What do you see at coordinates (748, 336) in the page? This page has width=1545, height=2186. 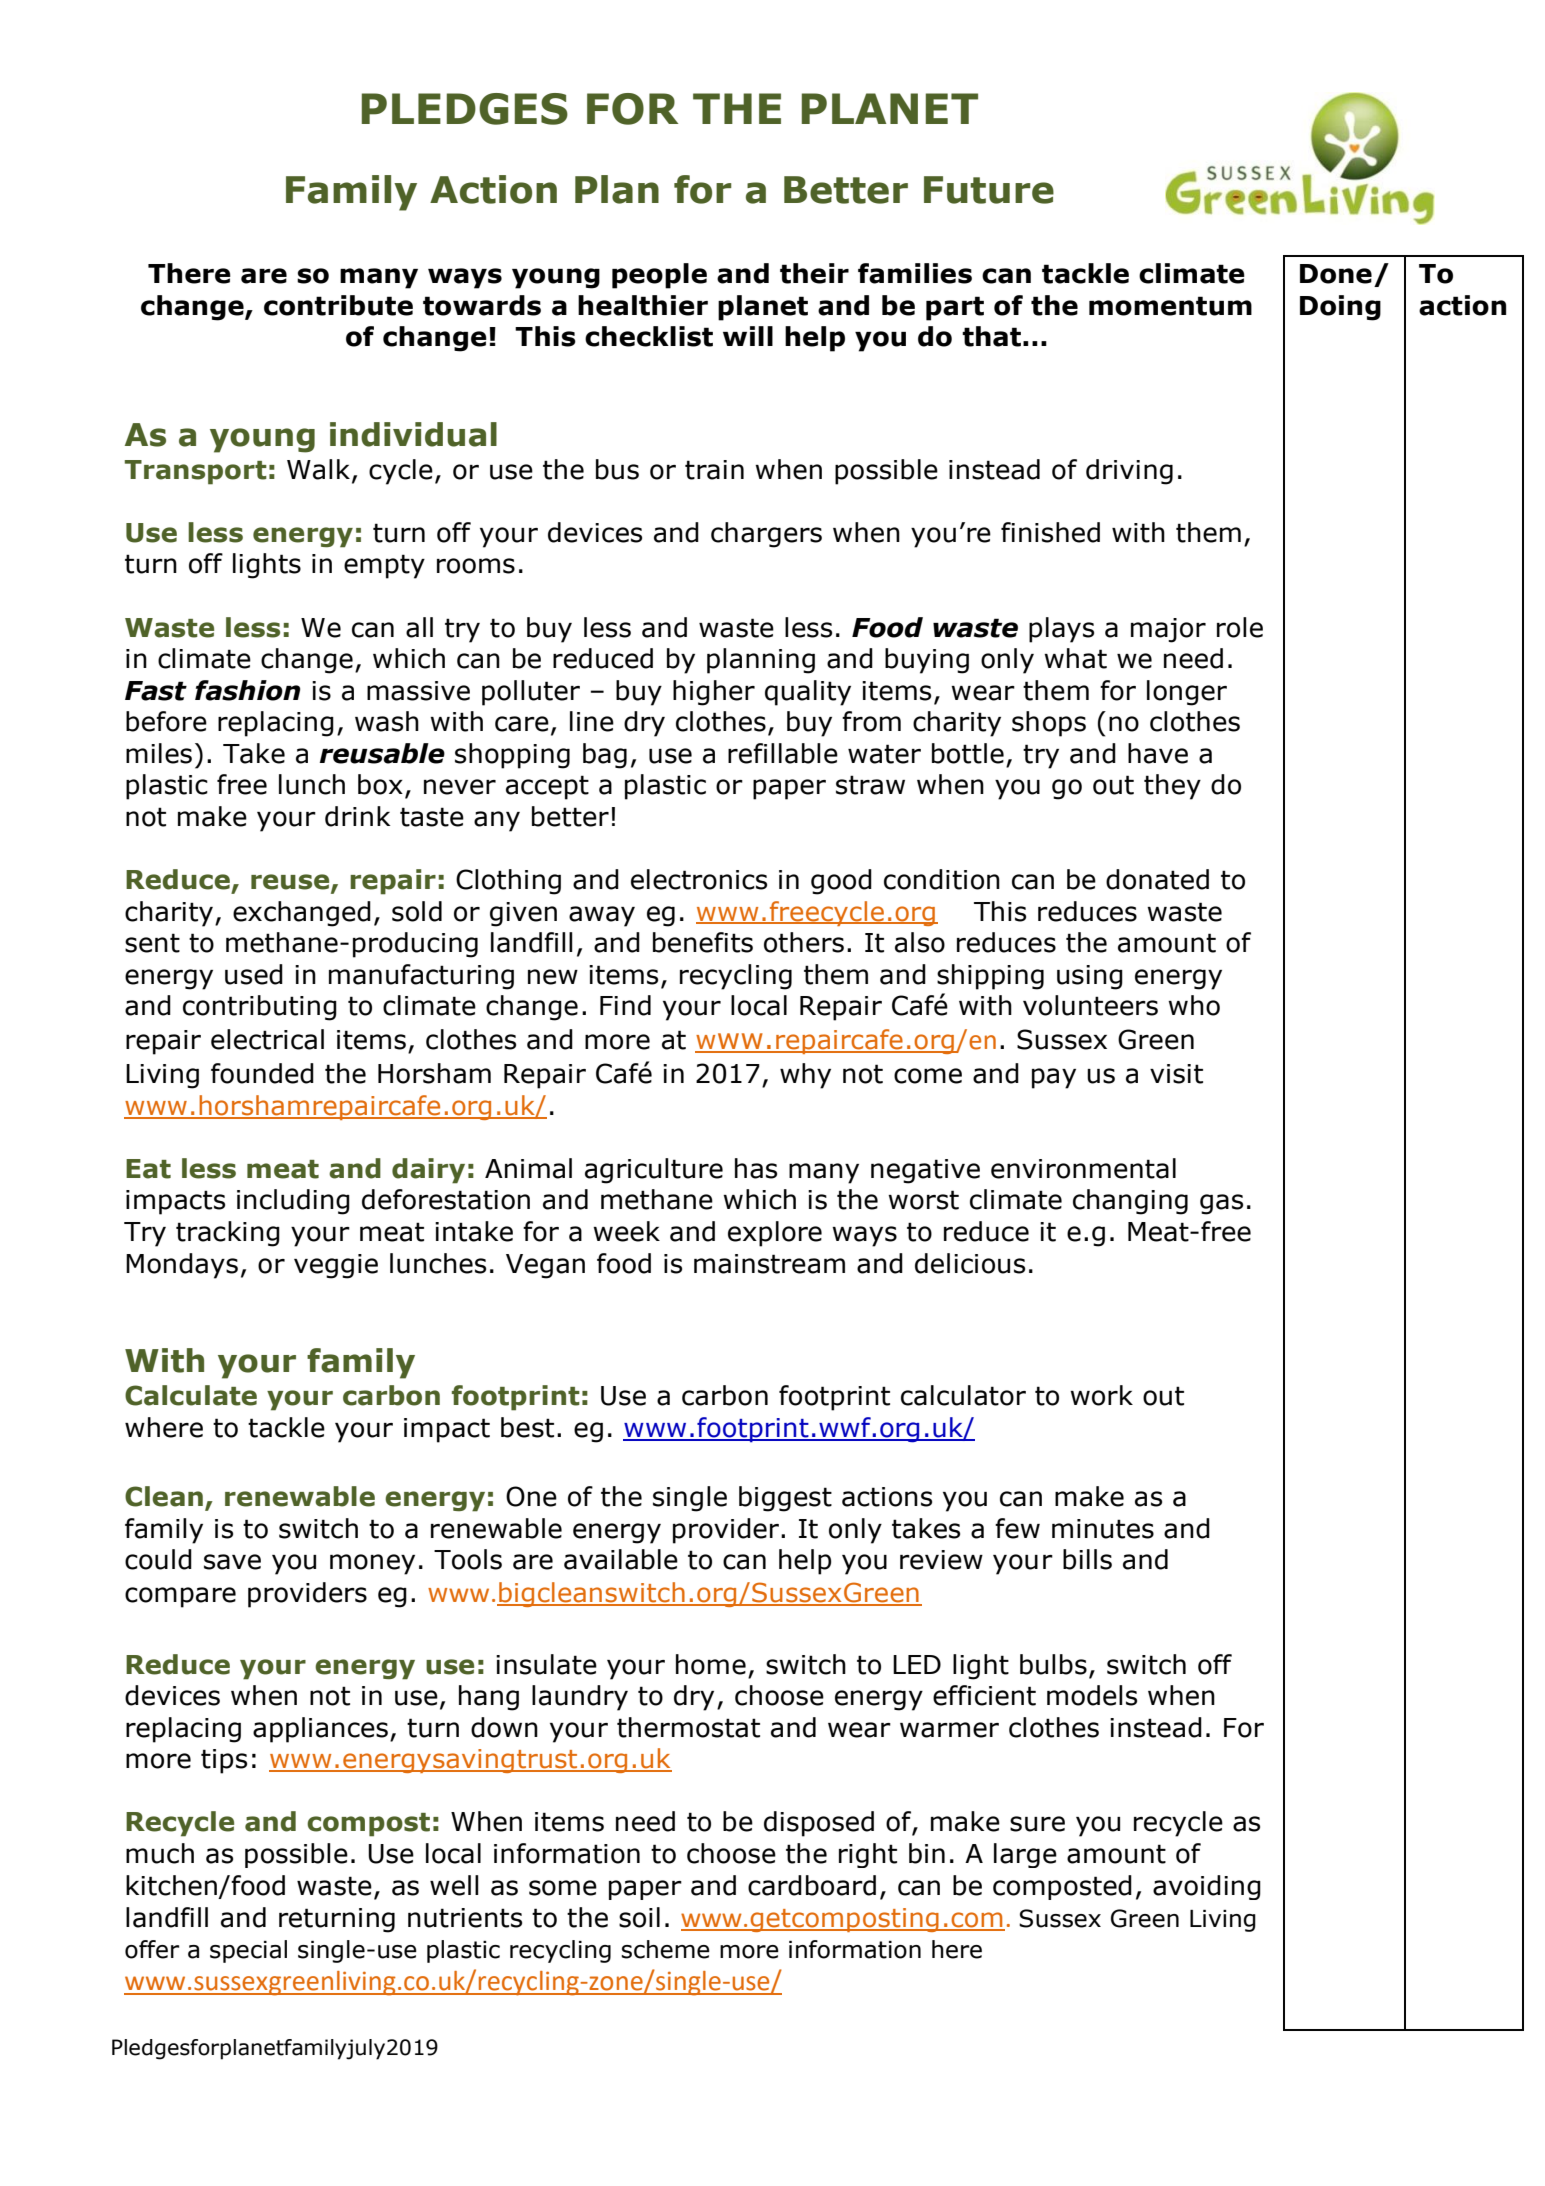 I see `will` at bounding box center [748, 336].
